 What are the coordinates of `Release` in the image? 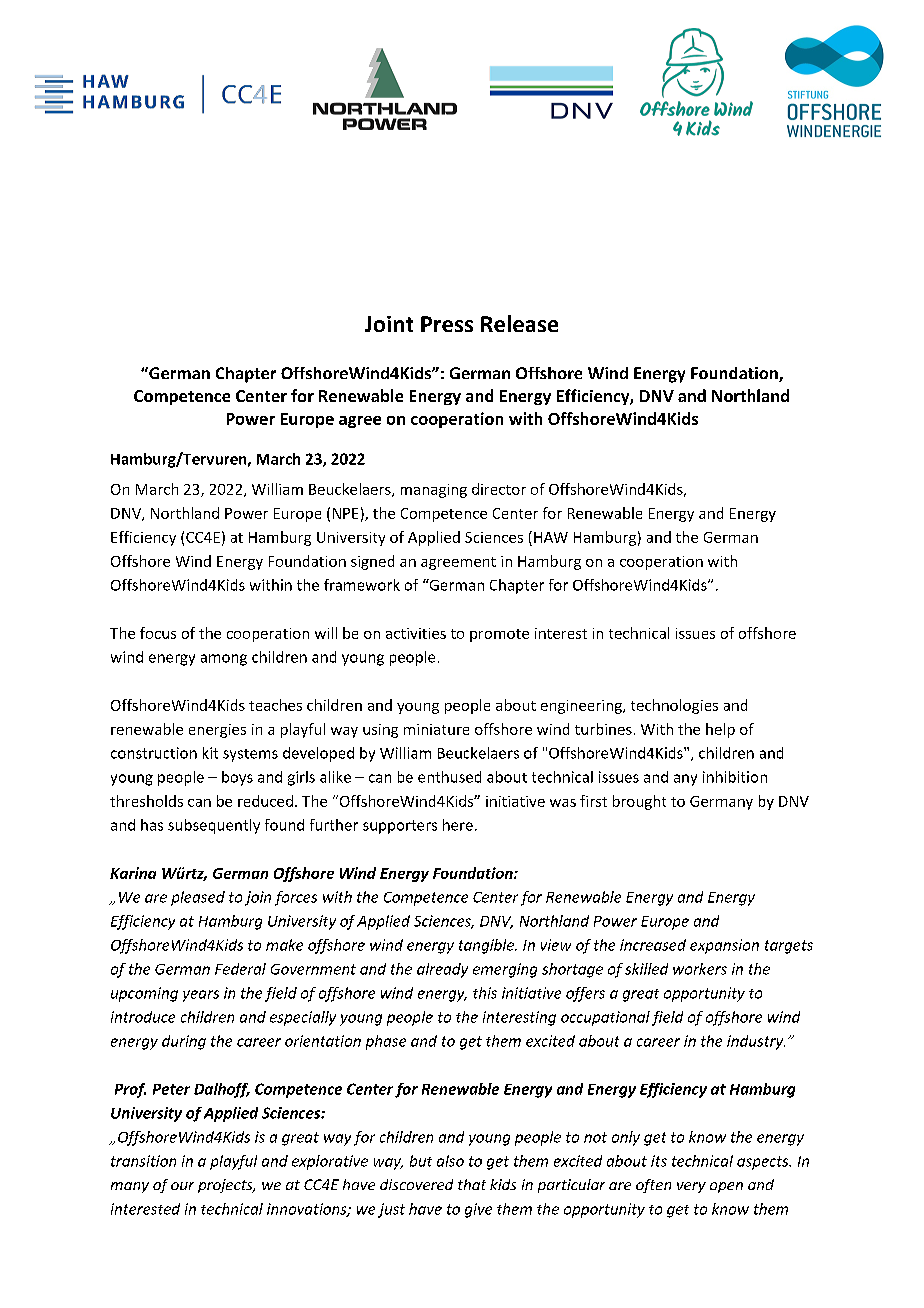 It's located at (519, 323).
